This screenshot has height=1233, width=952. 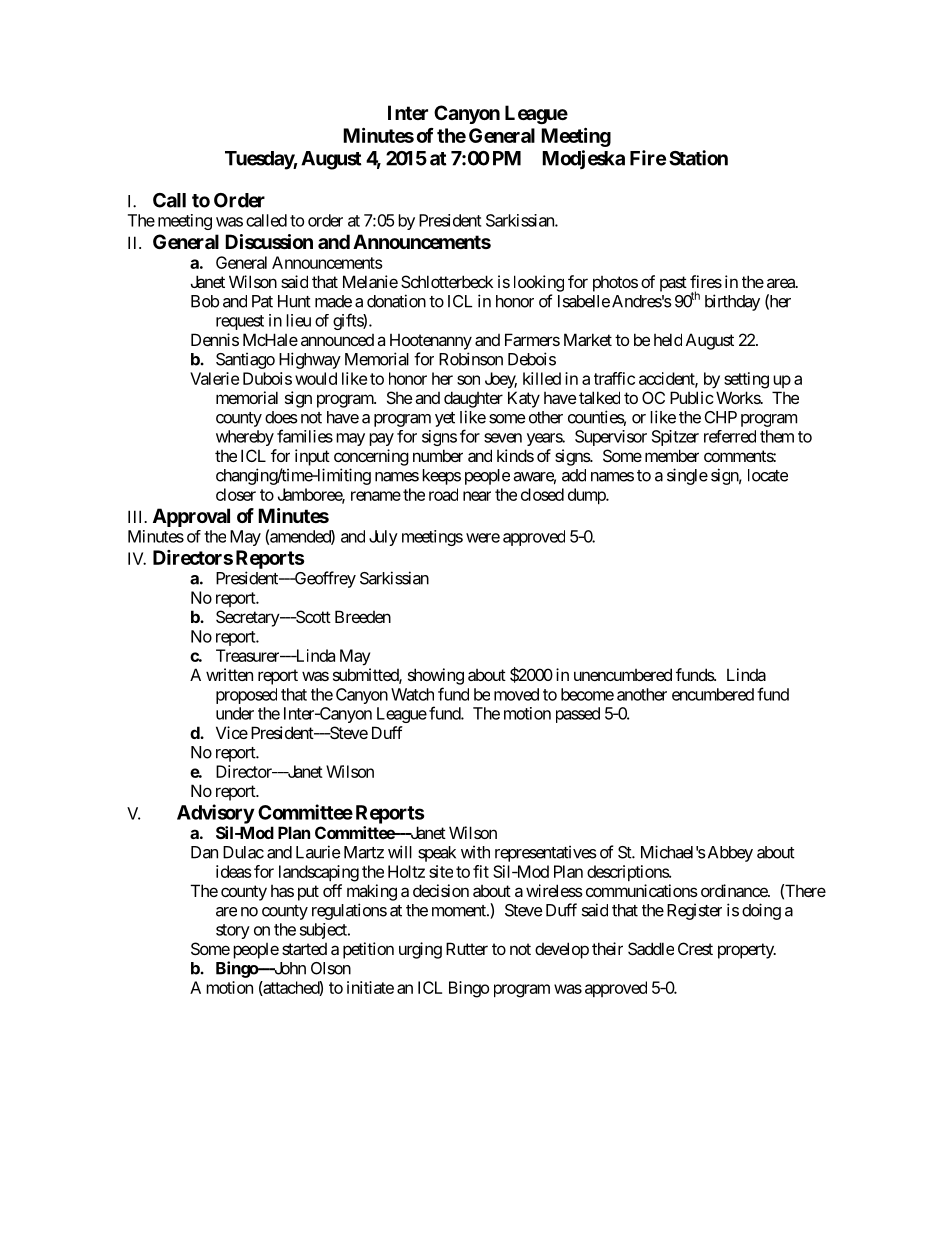 I want to click on Discussion, so click(x=269, y=241).
